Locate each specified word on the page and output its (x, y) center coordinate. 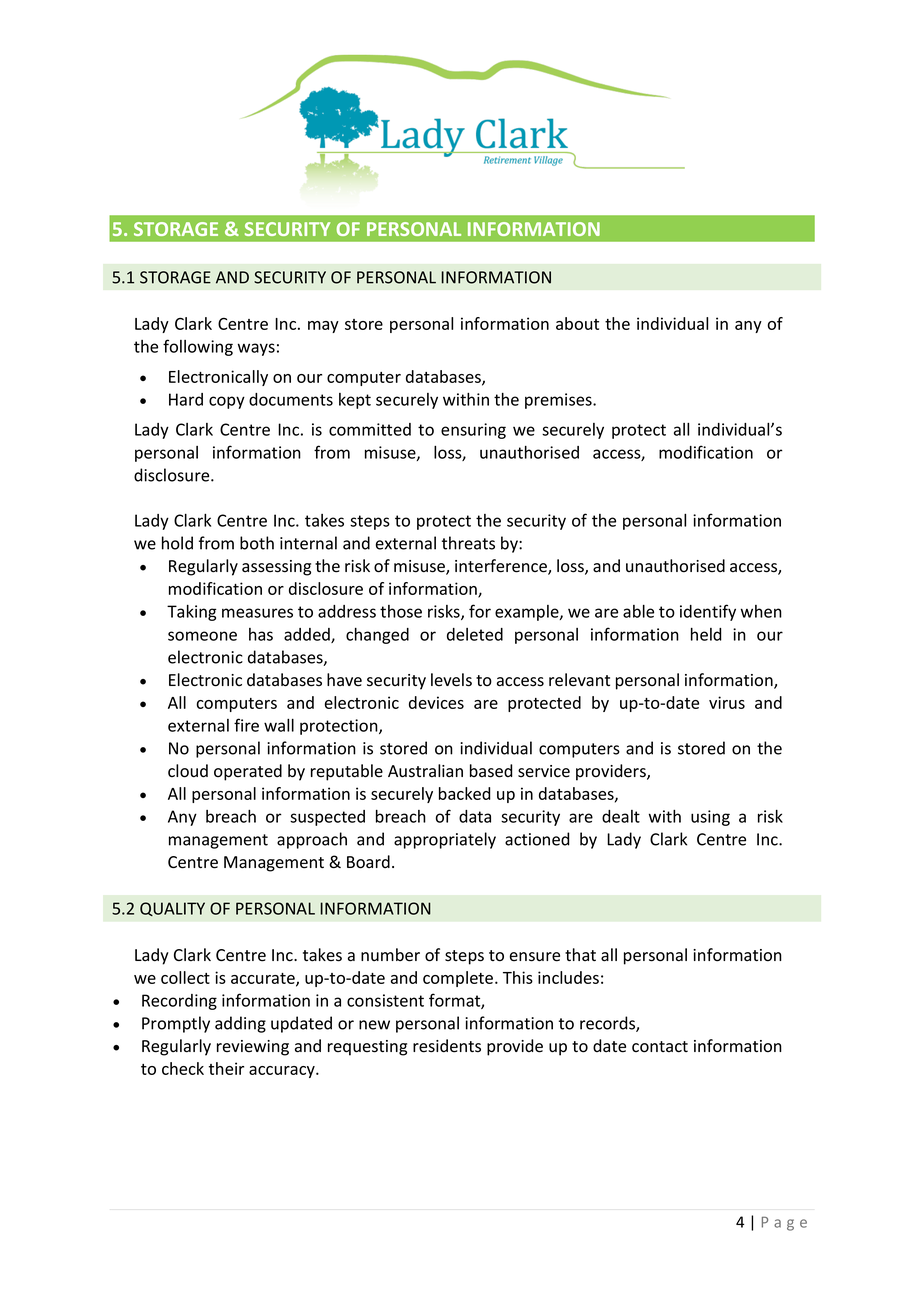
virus (727, 702)
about (577, 323)
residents (447, 1046)
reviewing (253, 1048)
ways (256, 349)
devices (436, 702)
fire (246, 725)
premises (559, 401)
